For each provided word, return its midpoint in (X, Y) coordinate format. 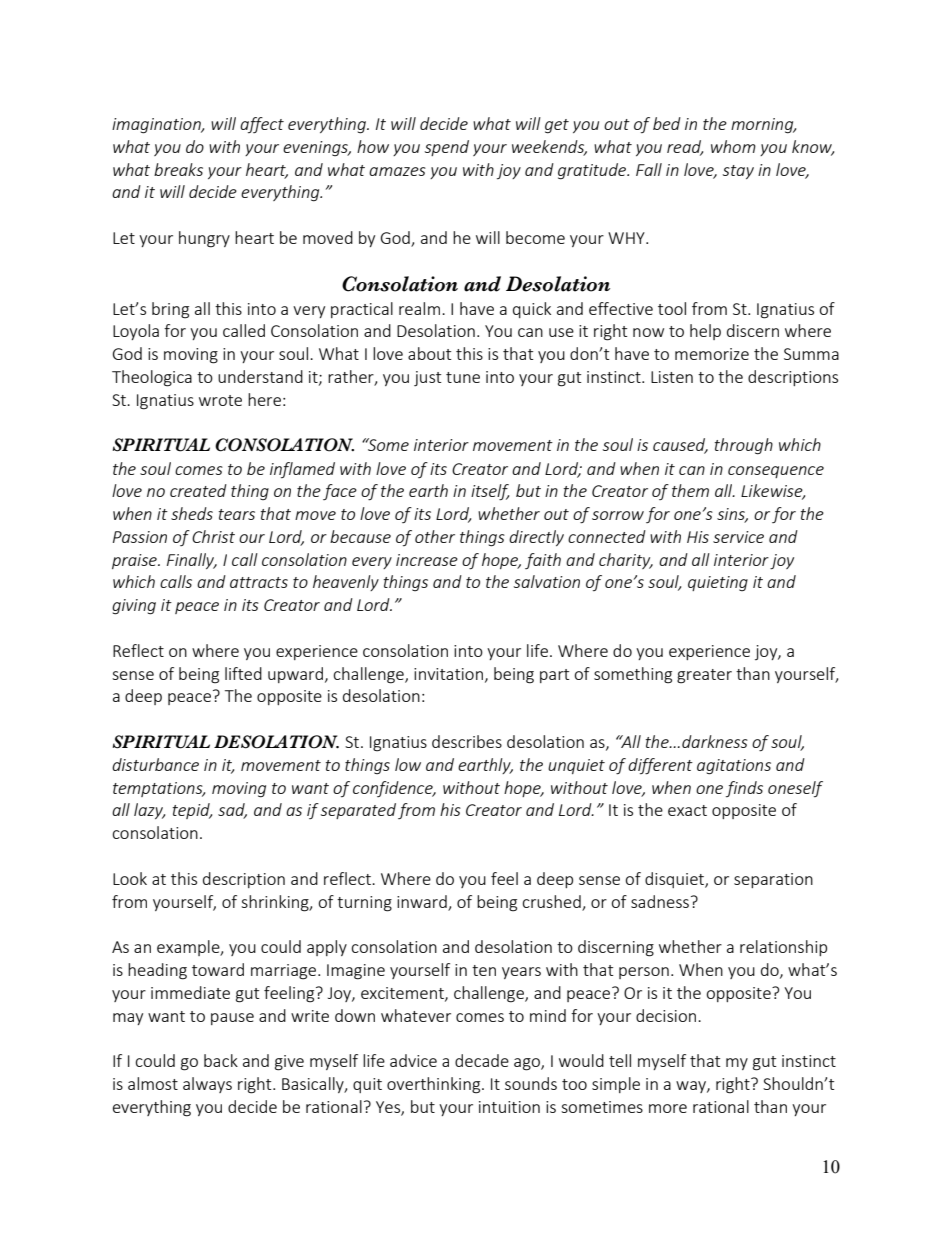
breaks (178, 169)
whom (733, 146)
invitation (448, 674)
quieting (718, 583)
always (207, 1085)
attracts (259, 582)
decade (482, 1060)
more (668, 1108)
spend (447, 148)
